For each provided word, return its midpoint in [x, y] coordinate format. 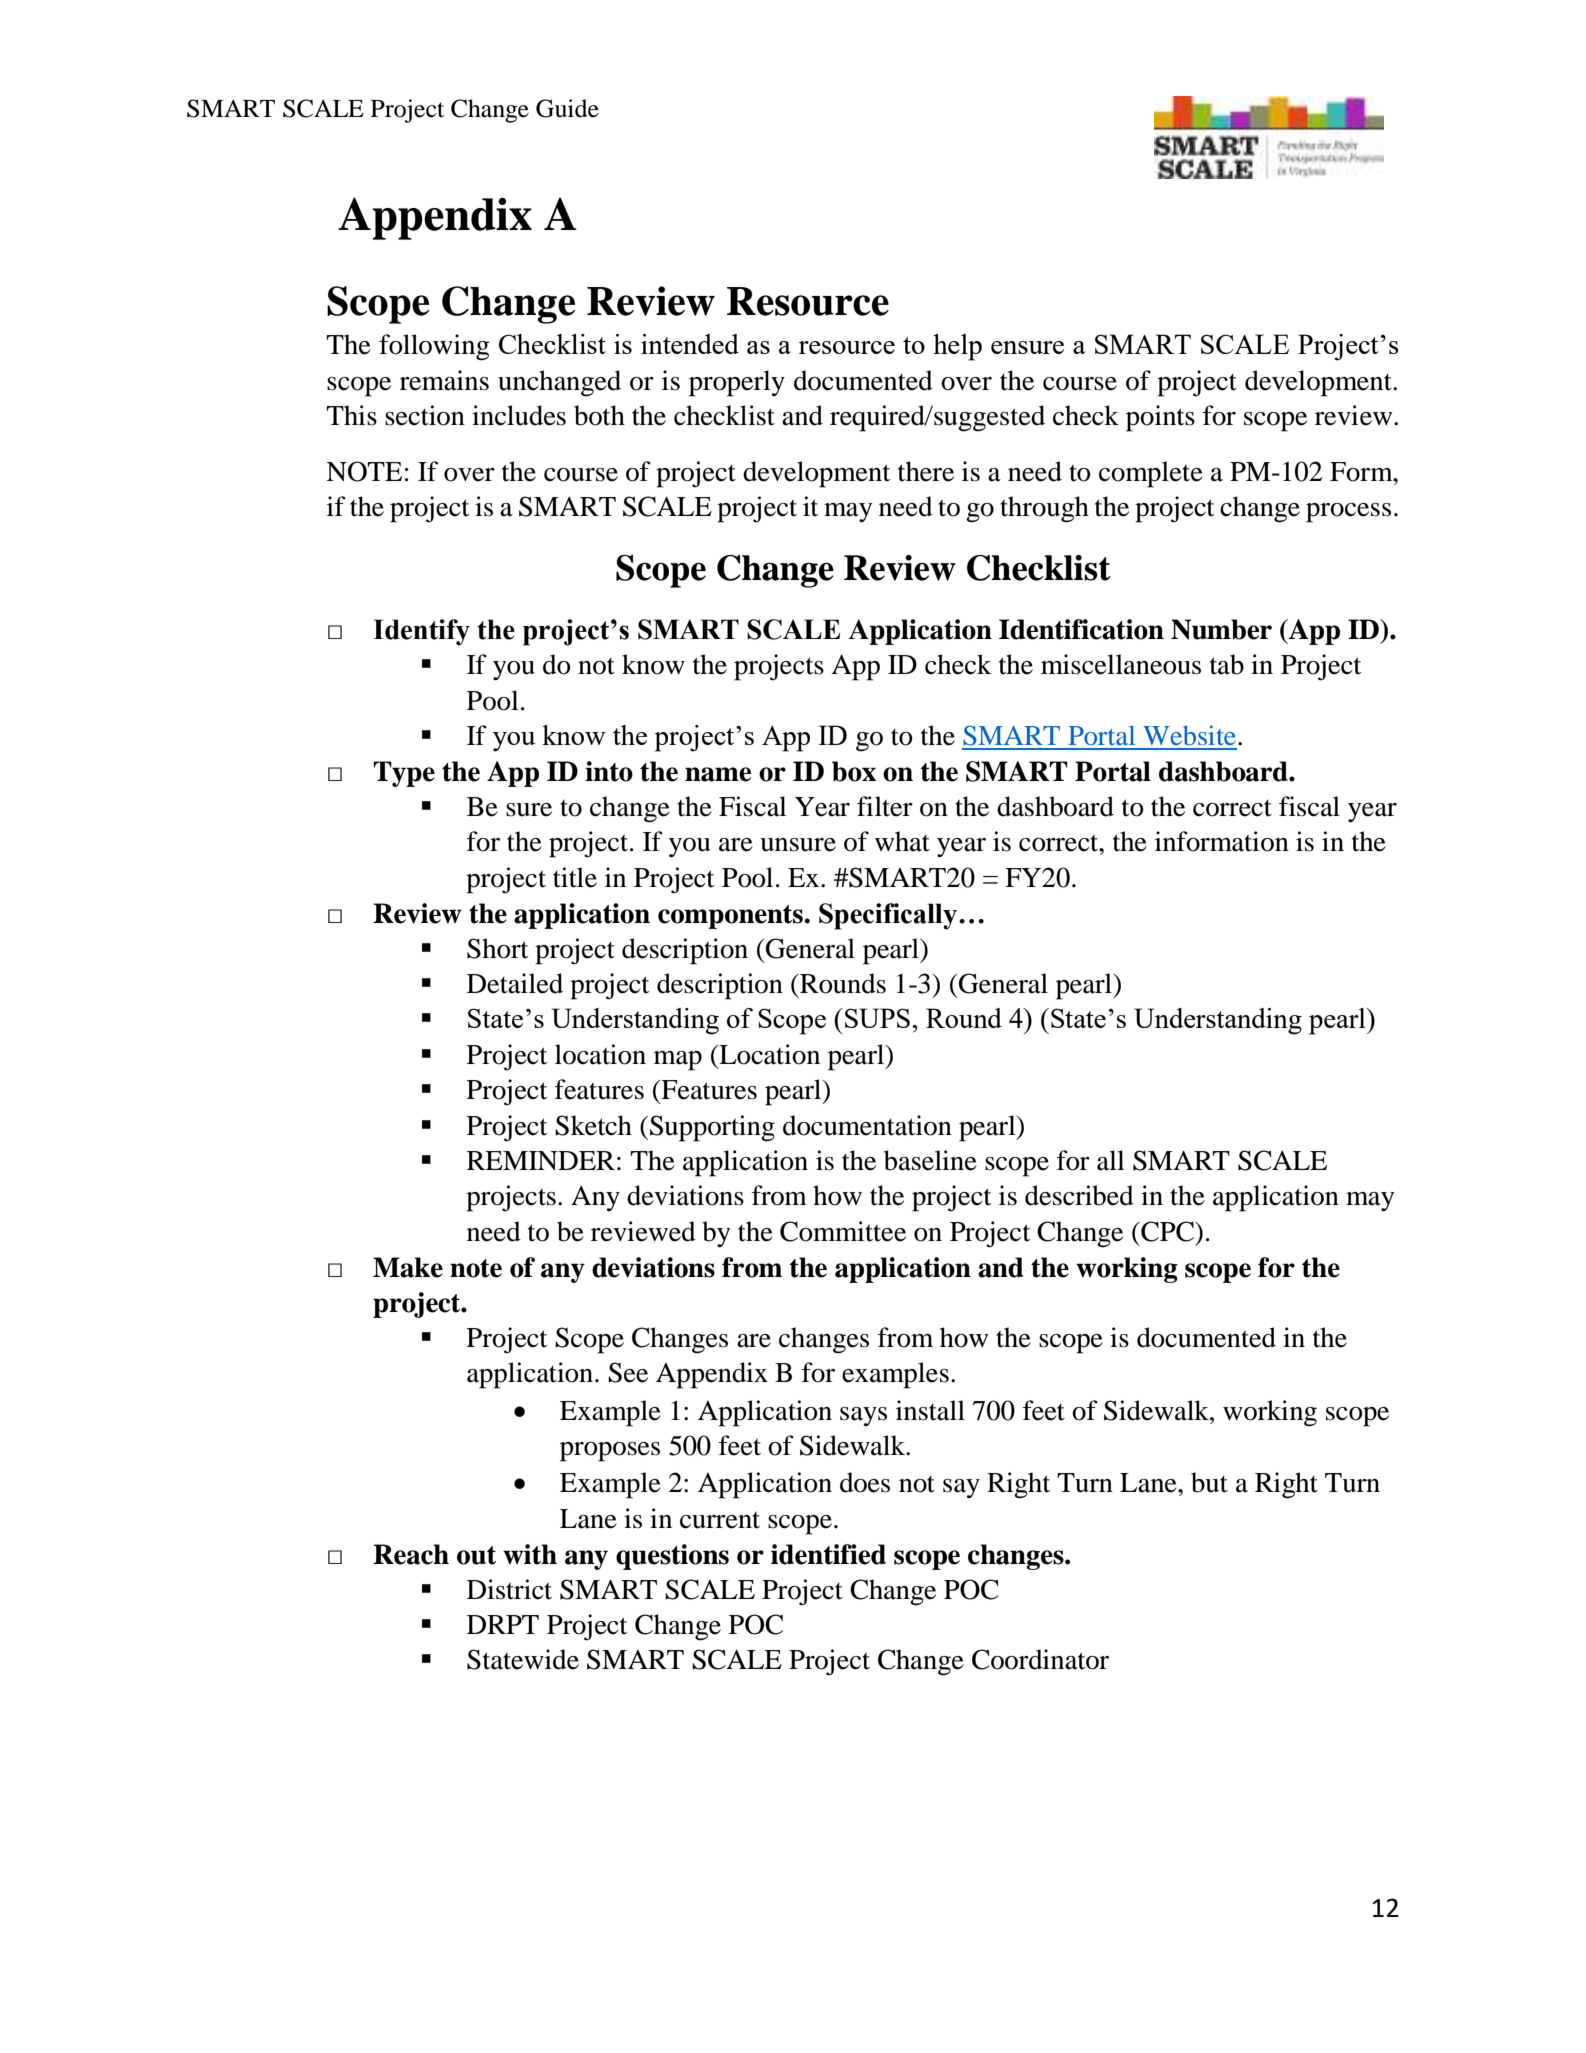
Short [497, 948]
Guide [567, 108]
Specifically [889, 916]
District [509, 1589]
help [957, 347]
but [1209, 1482]
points [1160, 418]
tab [1227, 664]
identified [828, 1554]
